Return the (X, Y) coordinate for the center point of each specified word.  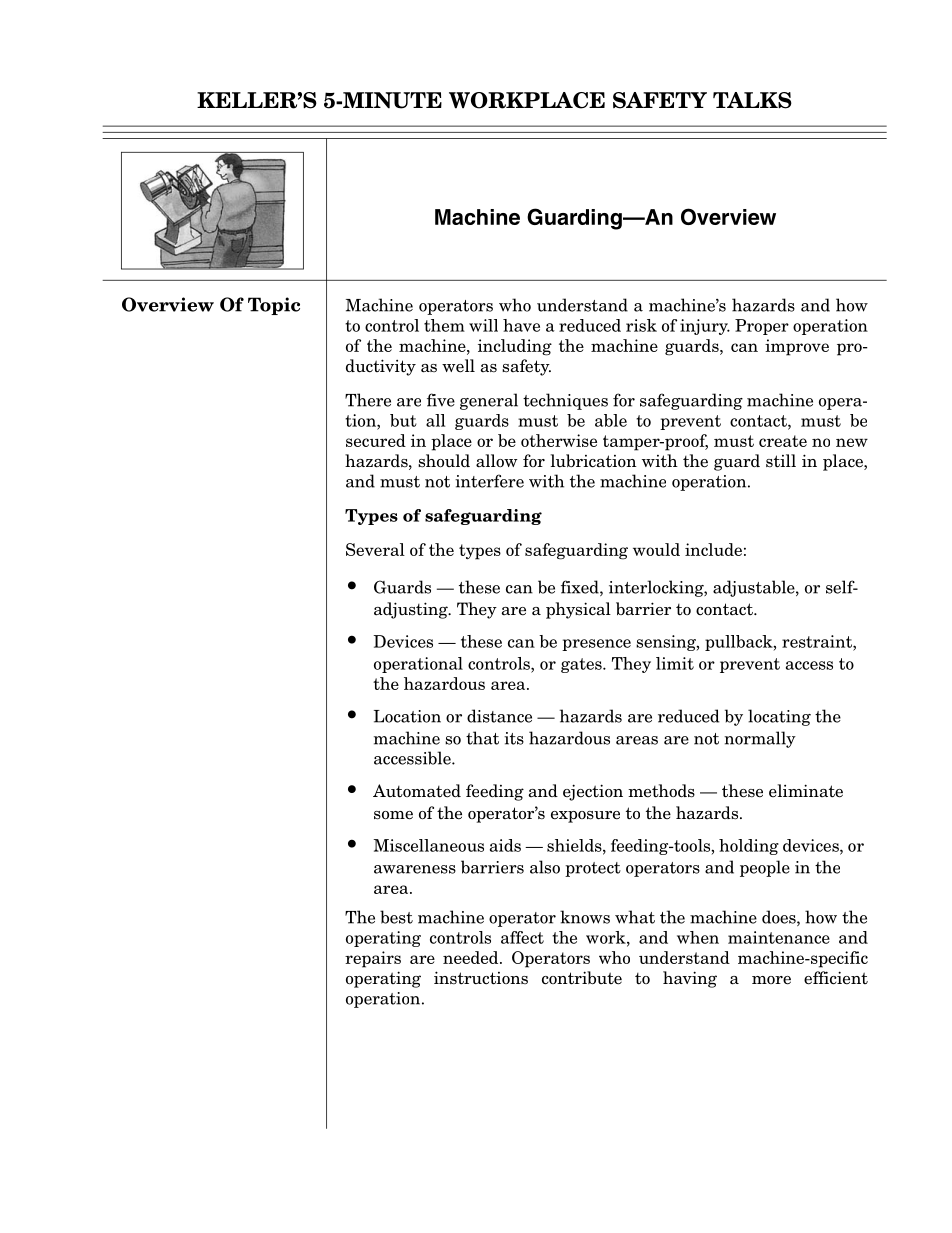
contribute (582, 978)
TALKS (752, 100)
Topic (274, 306)
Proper (762, 327)
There (368, 400)
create (783, 441)
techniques (565, 401)
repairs (373, 959)
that (482, 738)
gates (582, 665)
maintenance (779, 937)
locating (779, 717)
